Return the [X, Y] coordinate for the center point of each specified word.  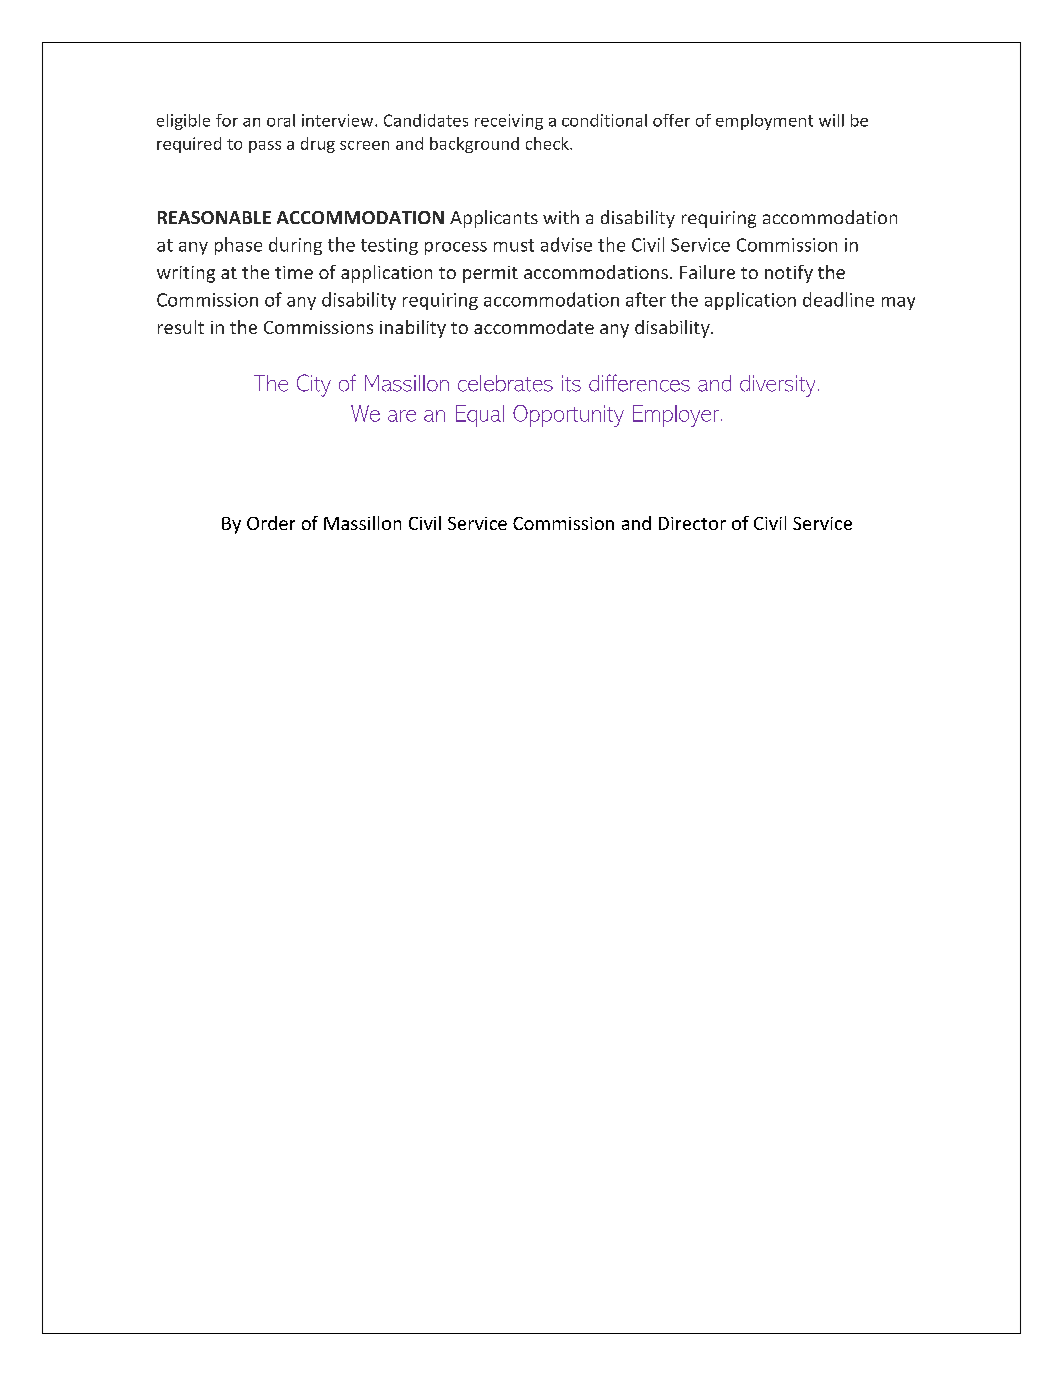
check [548, 143]
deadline [838, 299]
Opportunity [568, 416]
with [561, 217]
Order [271, 523]
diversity [777, 386]
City [314, 385]
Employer [677, 416]
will [831, 120]
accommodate [534, 327]
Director [692, 523]
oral [281, 120]
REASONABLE [214, 217]
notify [789, 274]
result [181, 327]
